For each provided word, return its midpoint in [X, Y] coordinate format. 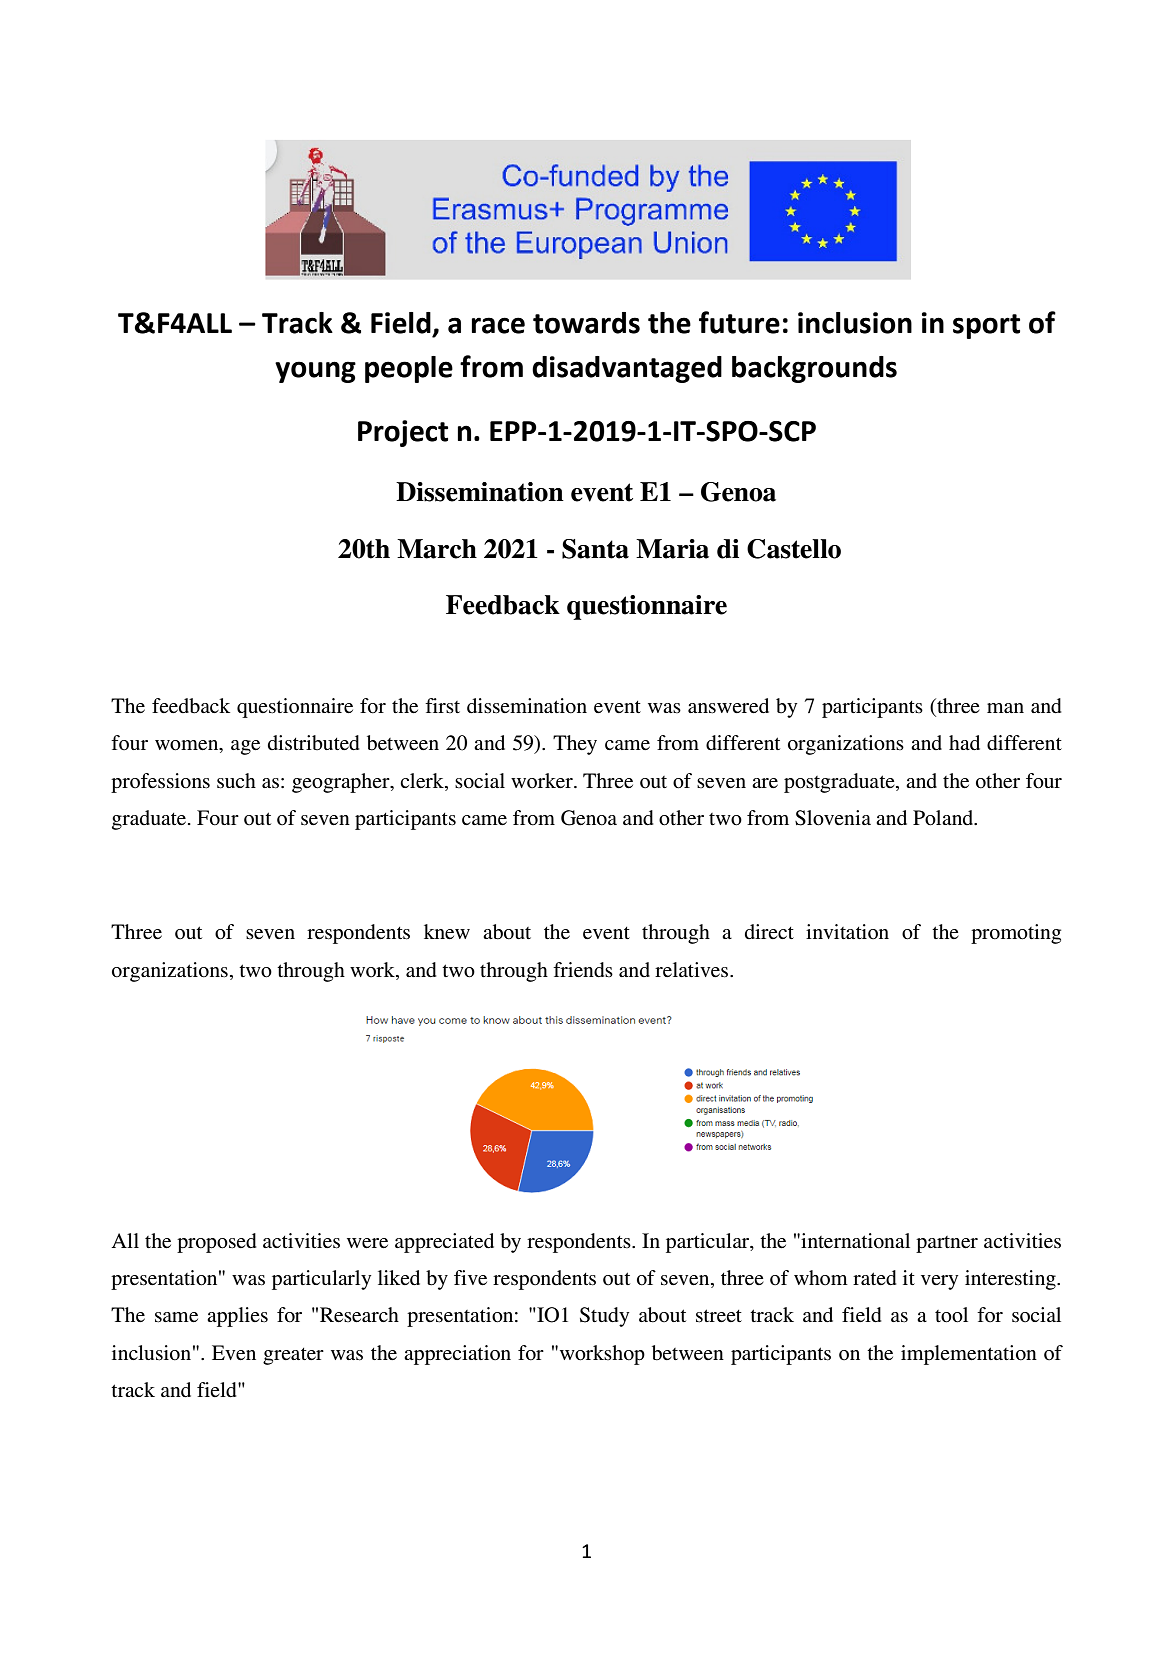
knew [447, 932]
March [437, 549]
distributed [314, 743]
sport [986, 326]
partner [947, 1244]
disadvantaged [627, 369]
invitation [847, 931]
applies [237, 1317]
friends [583, 970]
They [575, 745]
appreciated [444, 1243]
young [315, 372]
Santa [595, 549]
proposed [217, 1243]
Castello [794, 549]
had [964, 743]
